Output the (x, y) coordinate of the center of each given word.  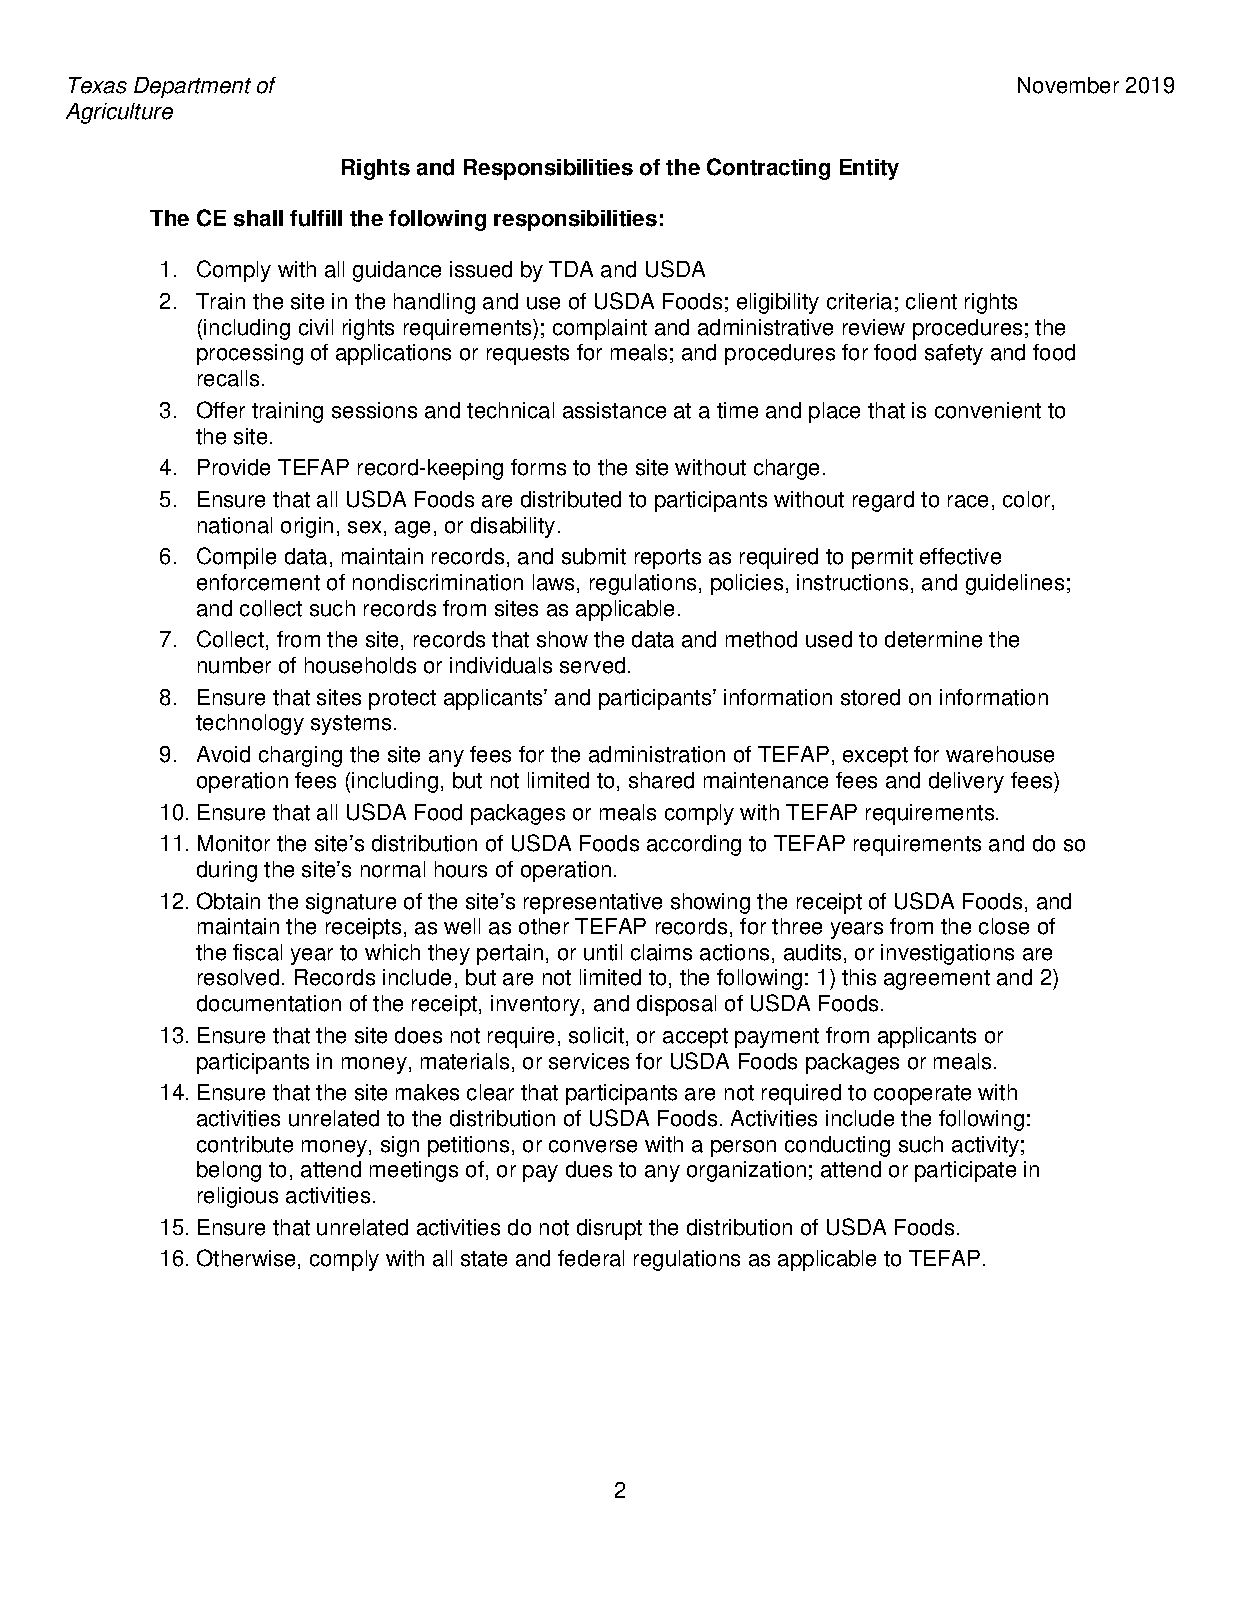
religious (238, 1197)
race (968, 501)
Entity (869, 169)
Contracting (768, 169)
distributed (571, 499)
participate (965, 1171)
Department (192, 87)
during (227, 871)
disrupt (609, 1229)
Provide (234, 467)
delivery (966, 782)
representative (593, 903)
